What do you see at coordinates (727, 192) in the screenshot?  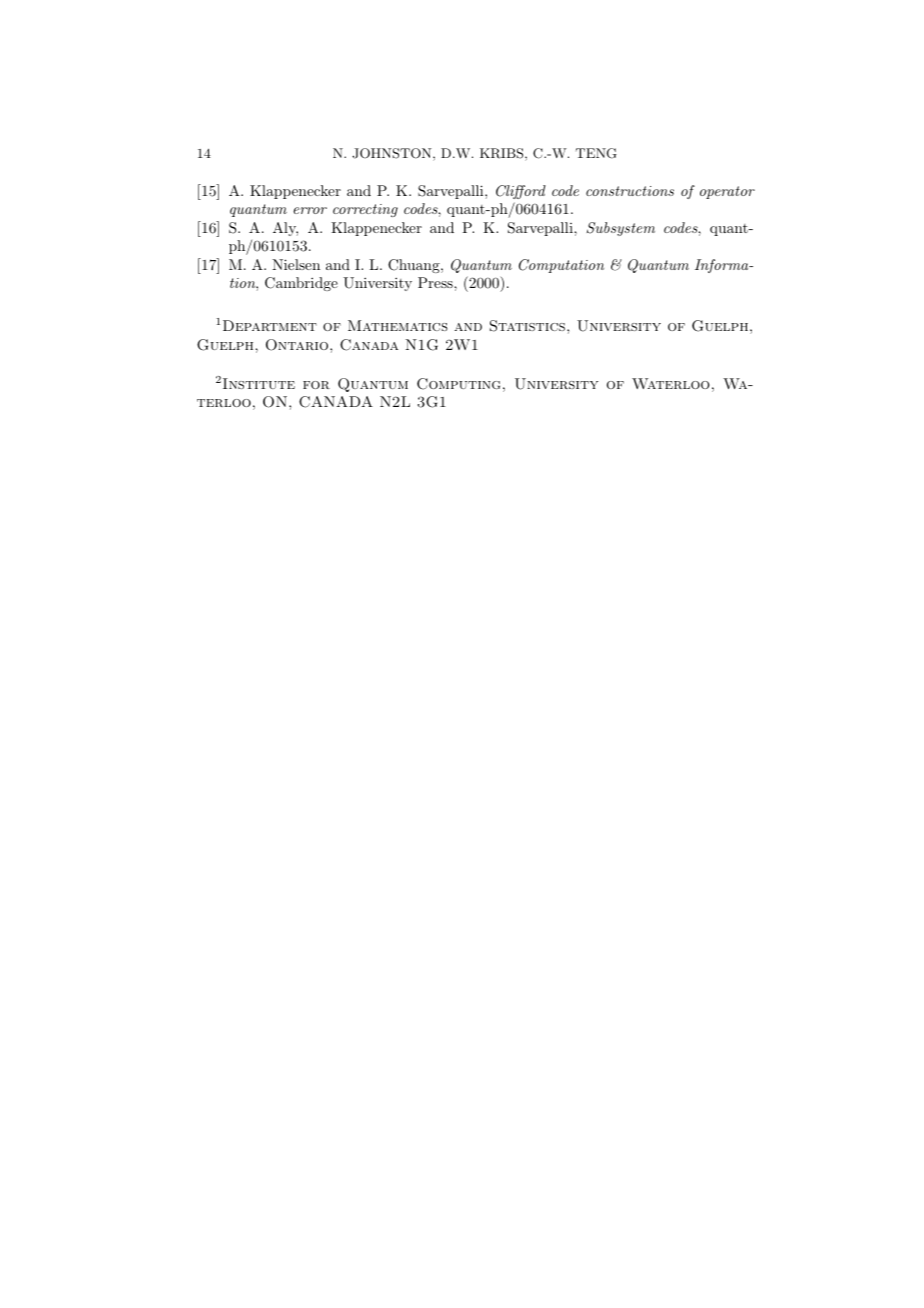 I see `operator` at bounding box center [727, 192].
